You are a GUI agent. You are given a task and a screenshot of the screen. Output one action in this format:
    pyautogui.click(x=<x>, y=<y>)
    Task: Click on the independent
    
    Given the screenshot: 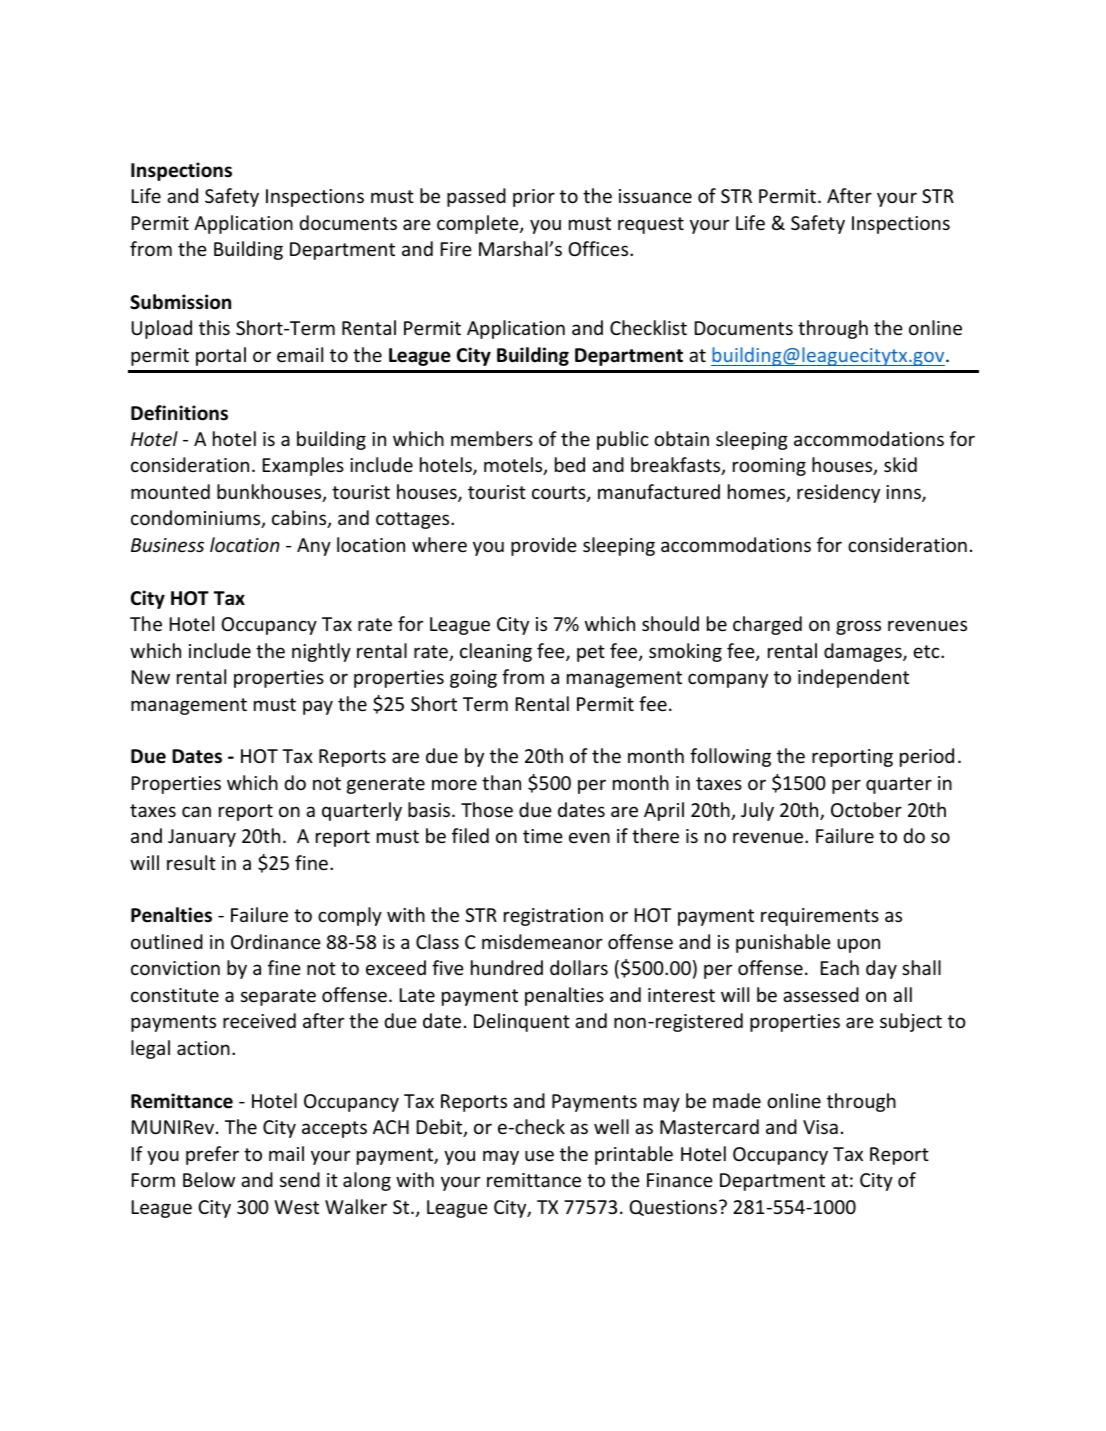 What is the action you would take?
    pyautogui.click(x=853, y=678)
